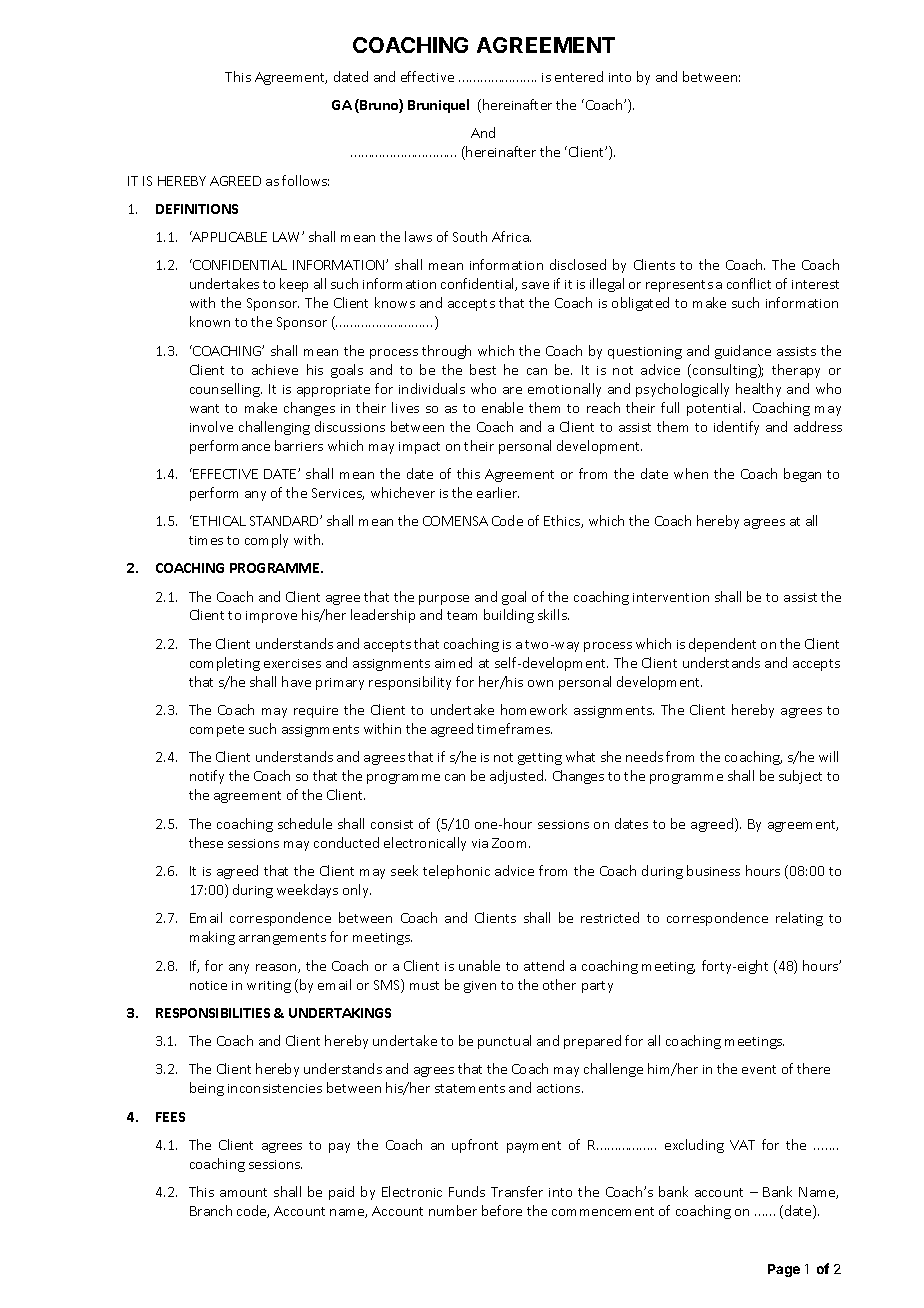  I want to click on Branch, so click(211, 1210).
